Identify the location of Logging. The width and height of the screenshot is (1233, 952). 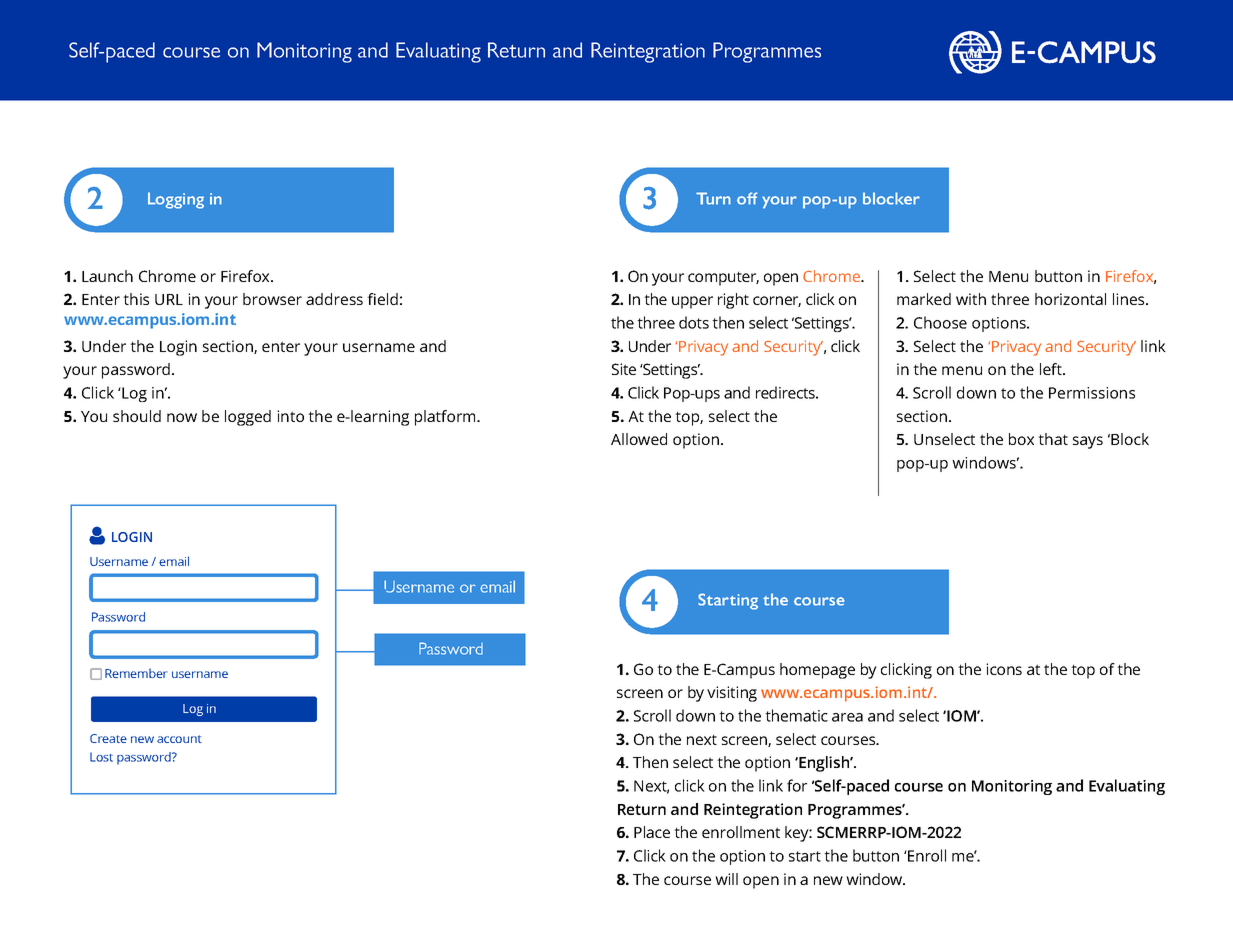
(176, 200).
